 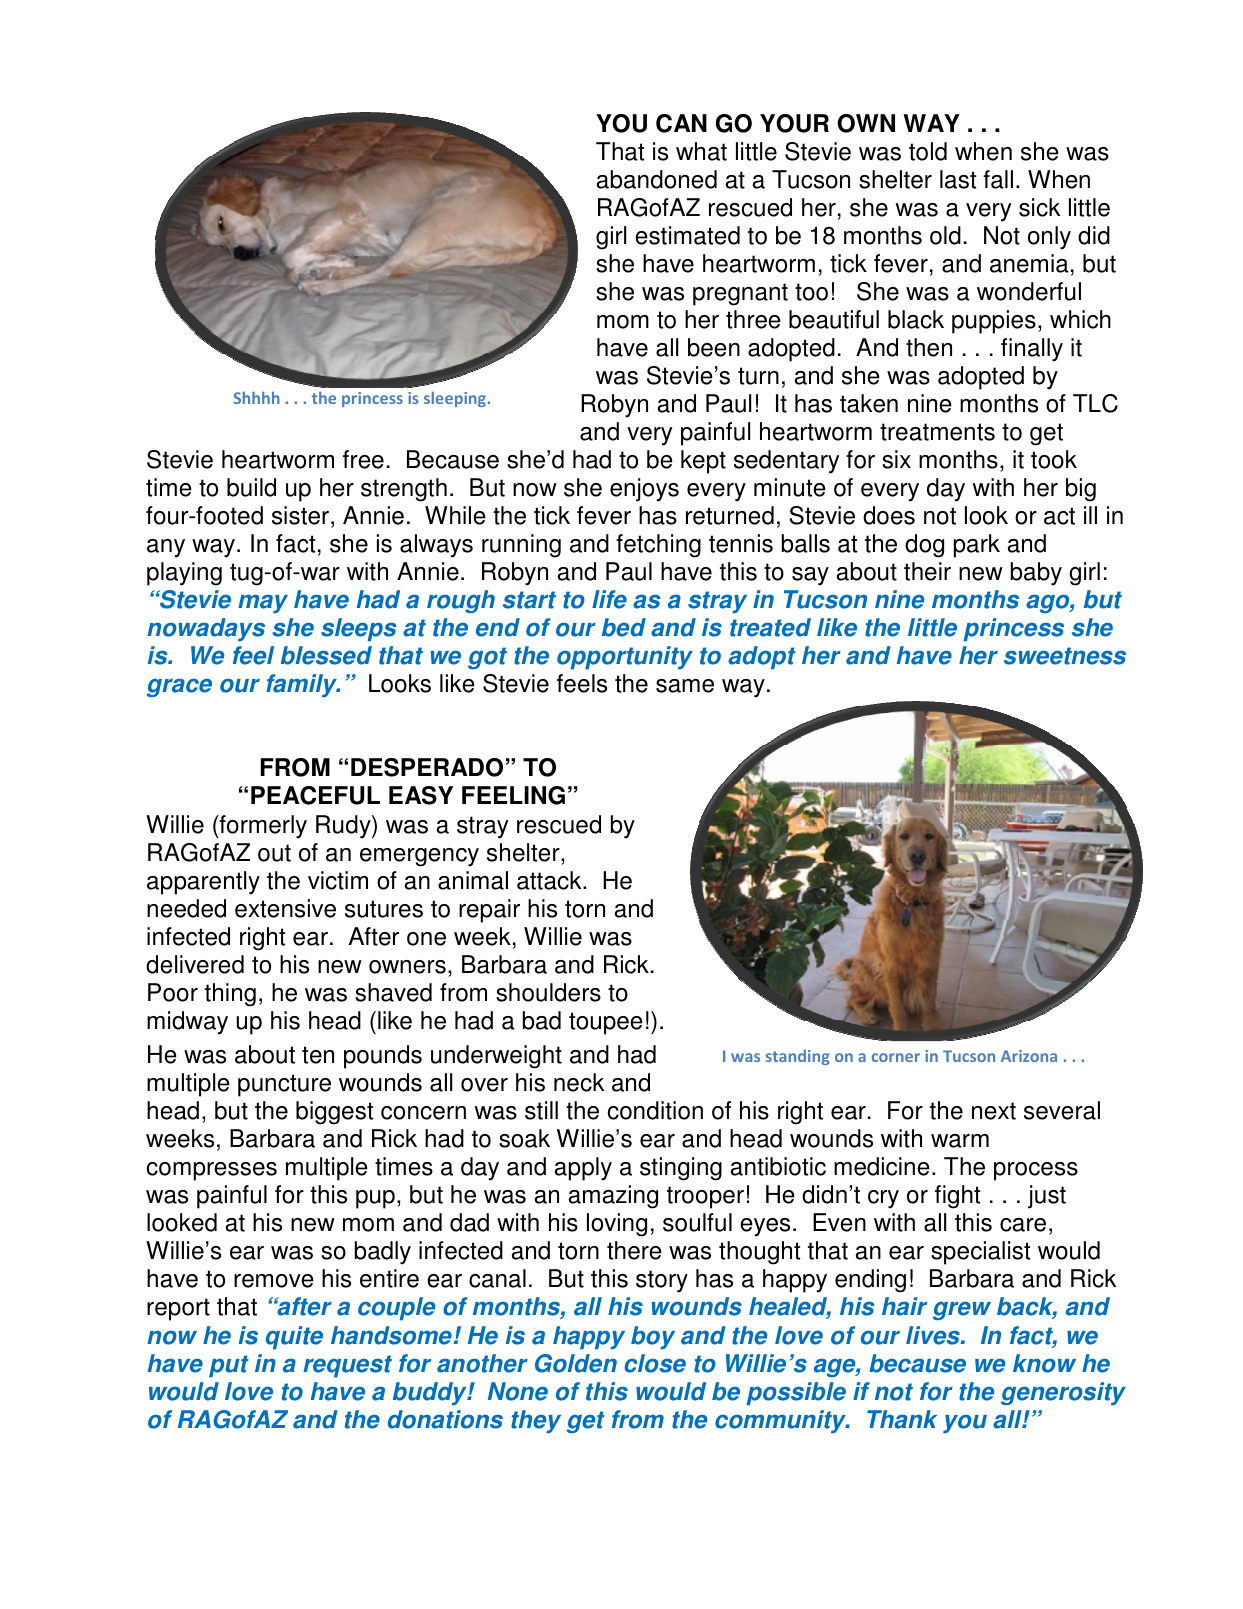 What do you see at coordinates (685, 686) in the document?
I see `same` at bounding box center [685, 686].
